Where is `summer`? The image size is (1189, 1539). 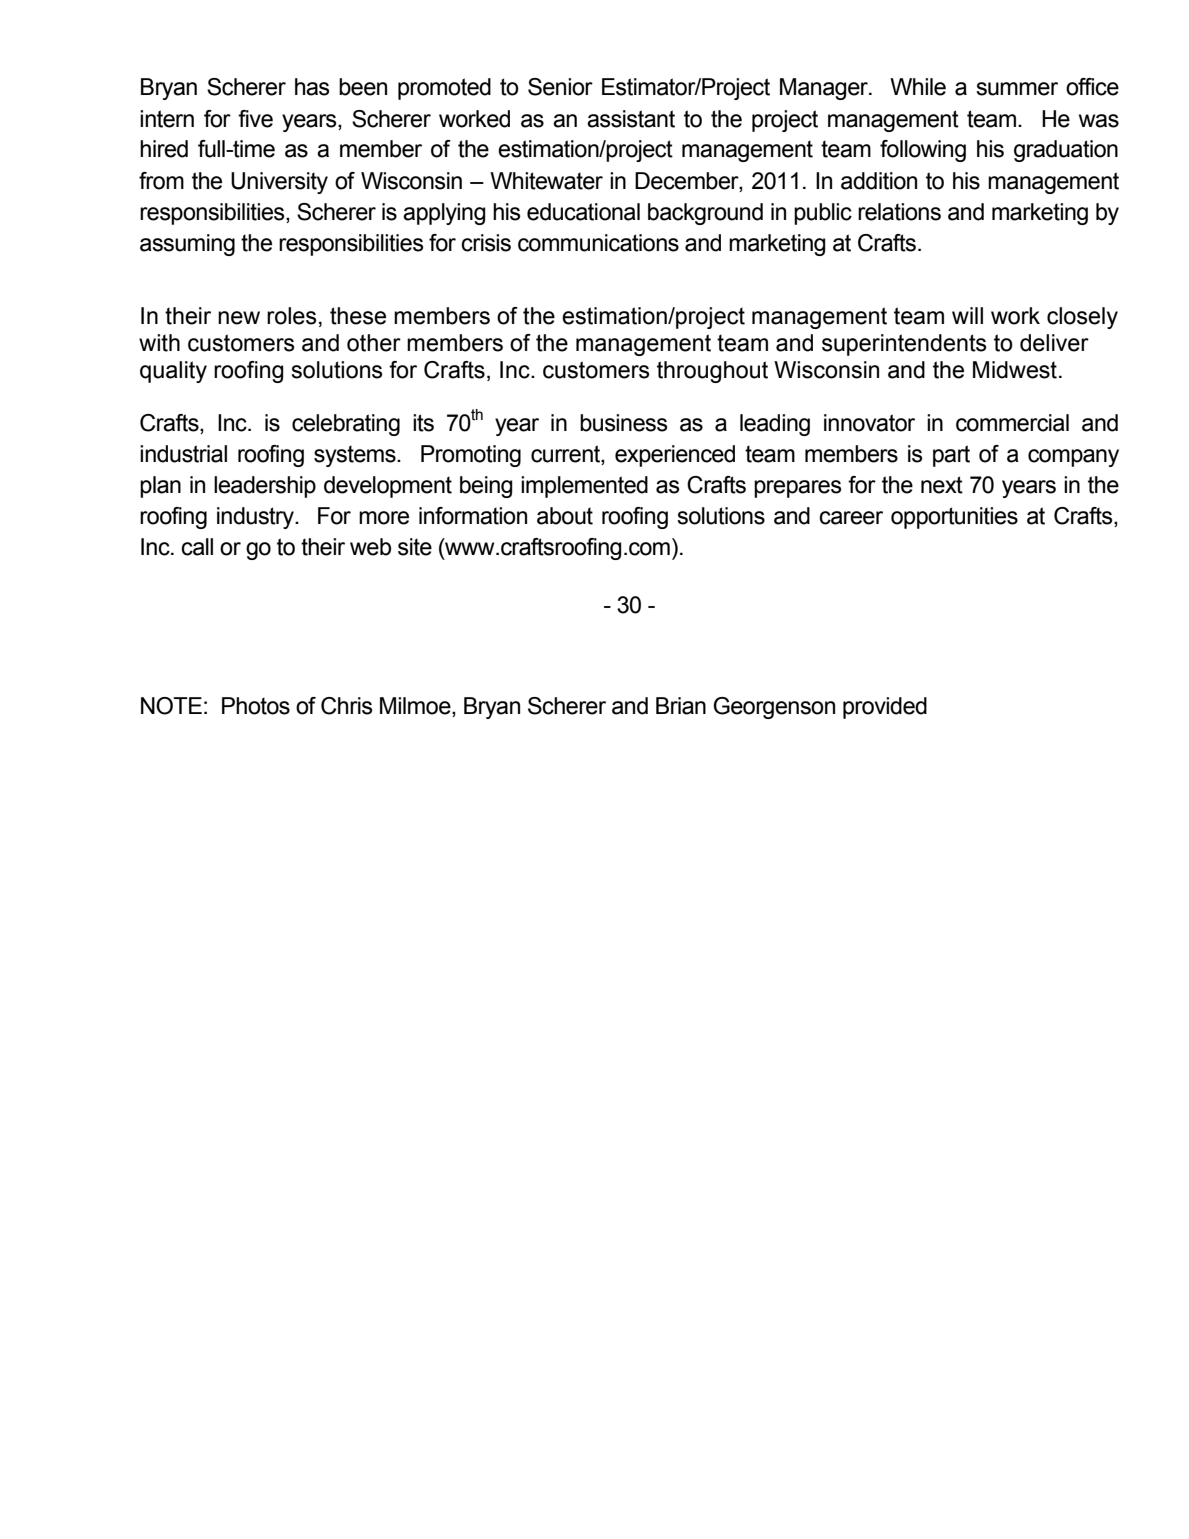
summer is located at coordinates (1017, 89).
